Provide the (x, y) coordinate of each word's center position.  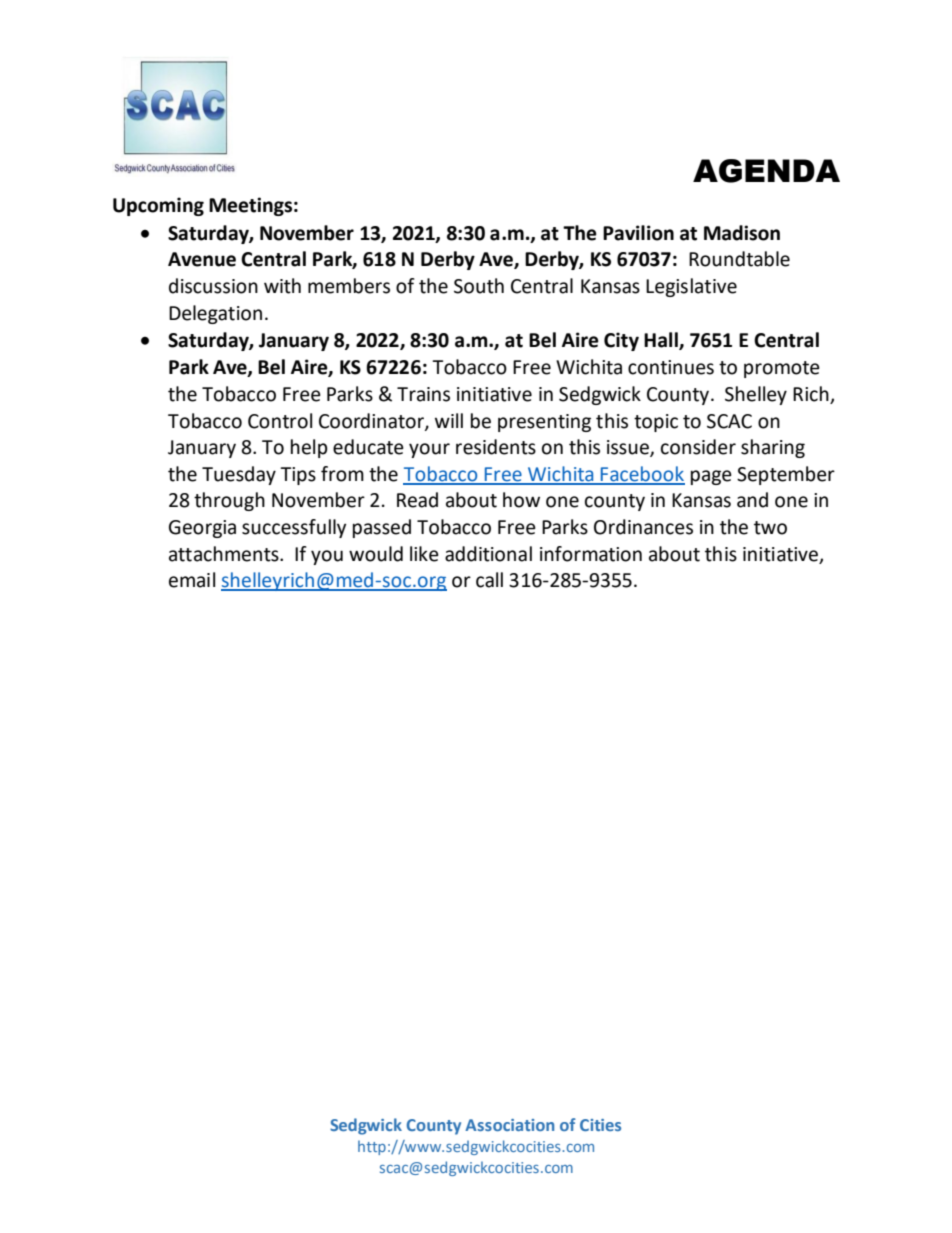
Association (509, 1125)
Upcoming (158, 206)
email (192, 580)
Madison (742, 233)
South (479, 286)
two (770, 528)
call (489, 580)
